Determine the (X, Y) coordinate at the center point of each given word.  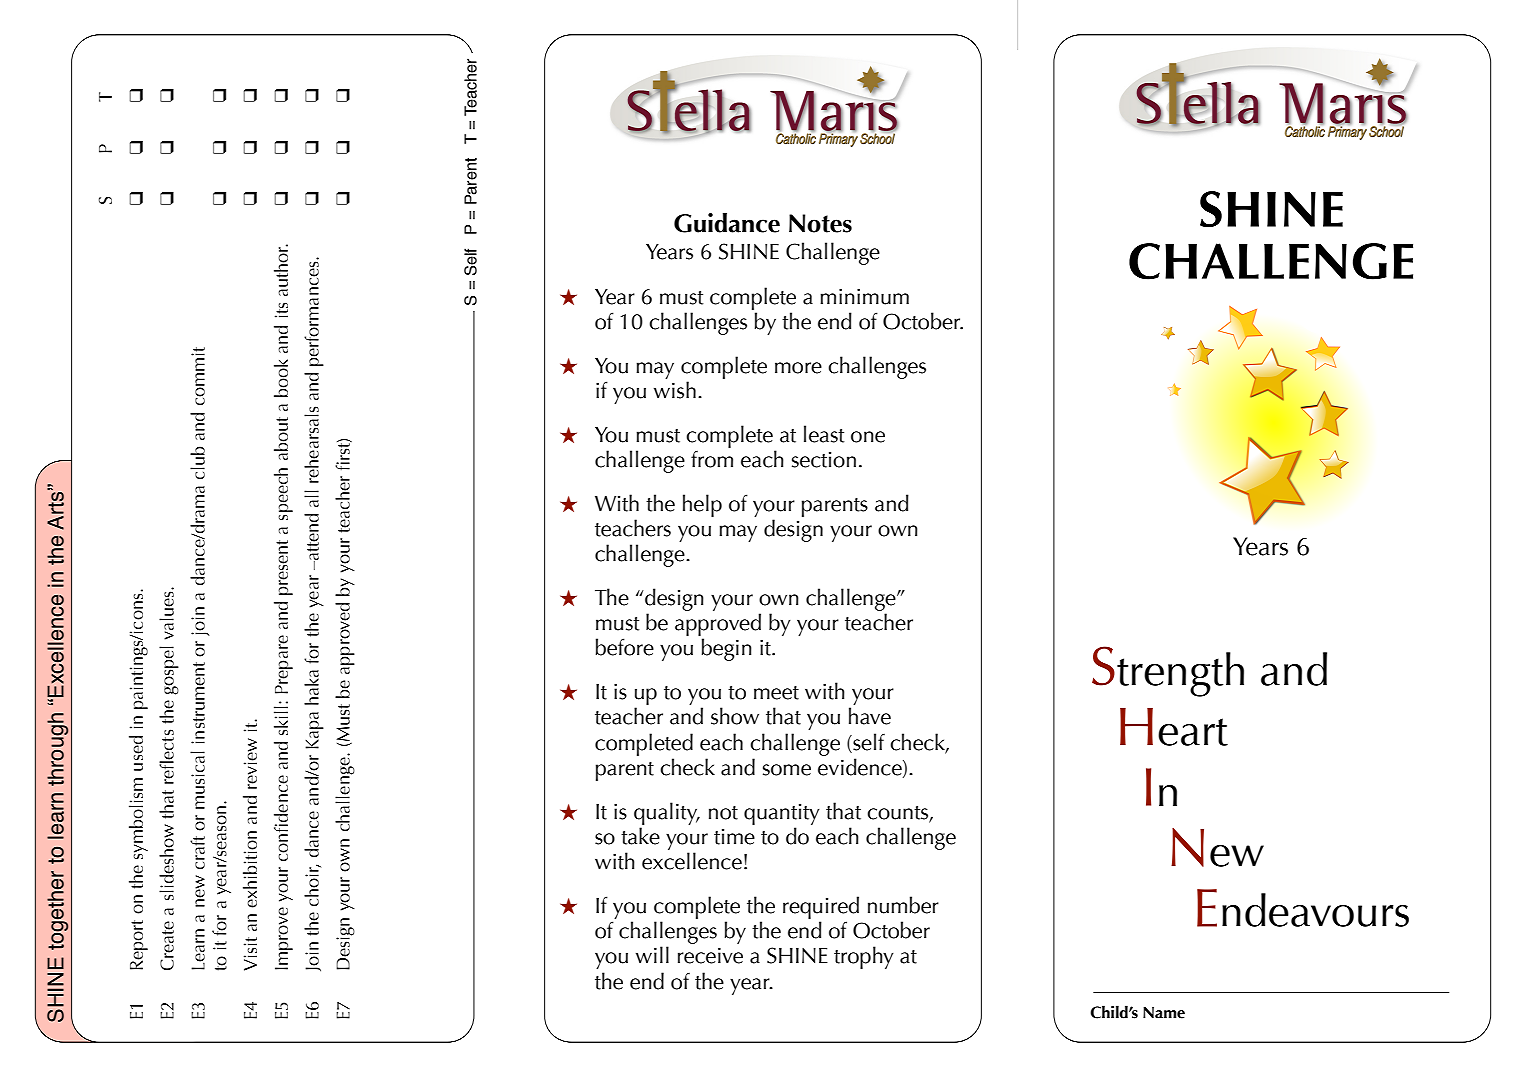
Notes (820, 223)
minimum (864, 296)
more (798, 368)
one (868, 437)
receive (710, 955)
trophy (864, 957)
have (870, 716)
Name (1164, 1012)
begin (727, 649)
